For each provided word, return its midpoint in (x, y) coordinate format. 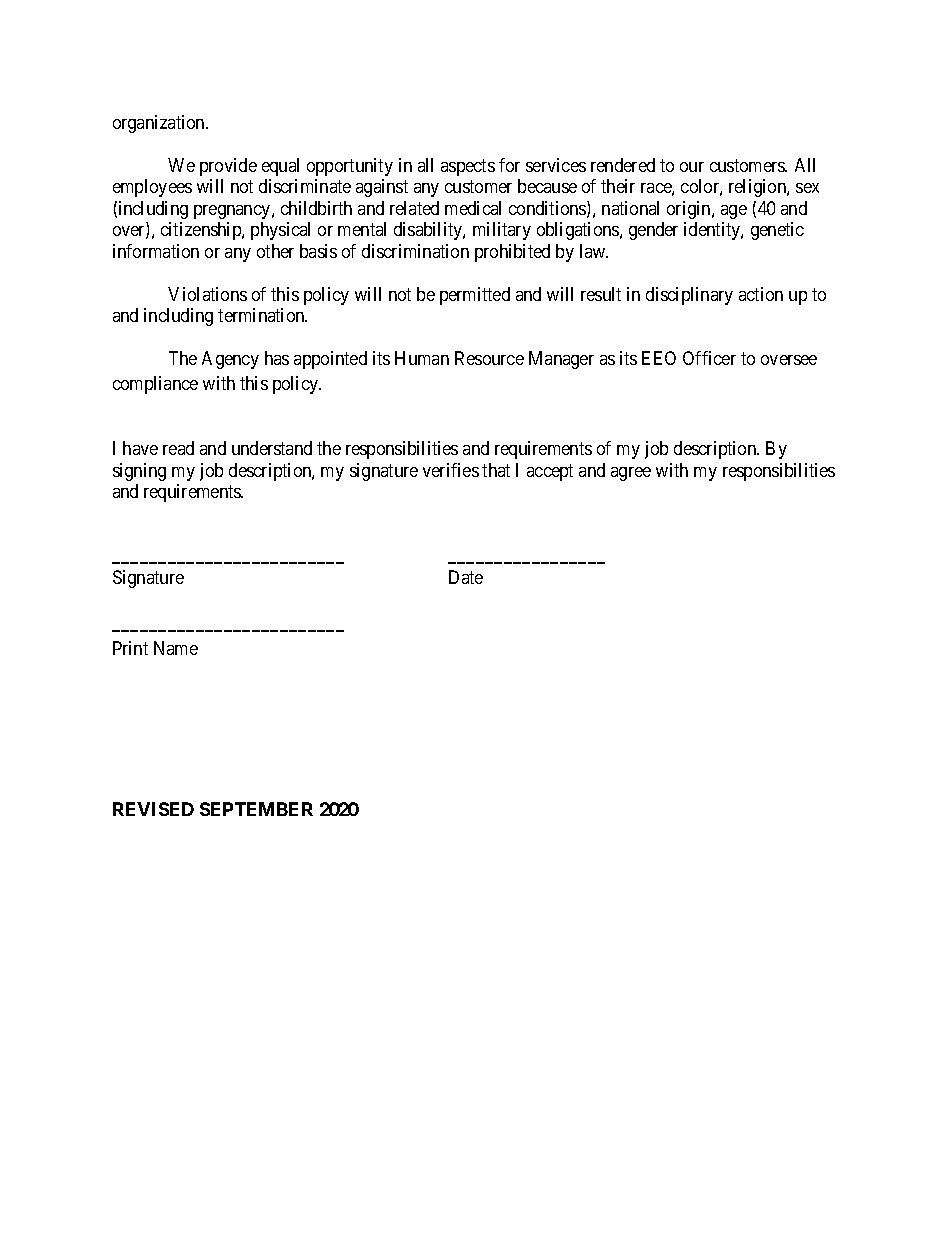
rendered (623, 165)
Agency (230, 360)
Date (466, 577)
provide (228, 167)
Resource (489, 358)
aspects (468, 167)
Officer (709, 358)
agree (631, 474)
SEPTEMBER (256, 809)
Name (176, 648)
